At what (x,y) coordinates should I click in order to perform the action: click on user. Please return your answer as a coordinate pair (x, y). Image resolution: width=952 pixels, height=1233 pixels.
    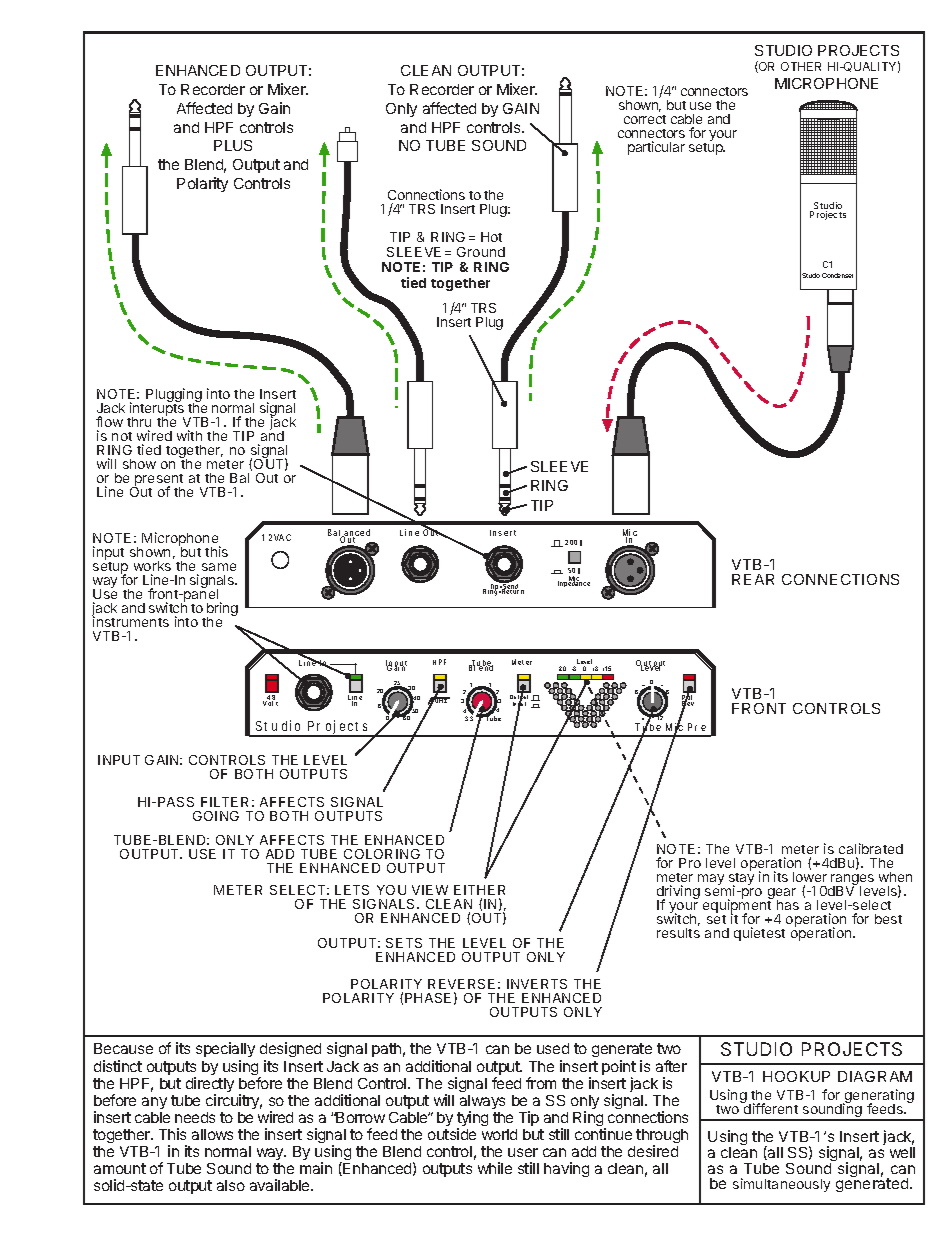
    Looking at the image, I should click on (523, 1152).
